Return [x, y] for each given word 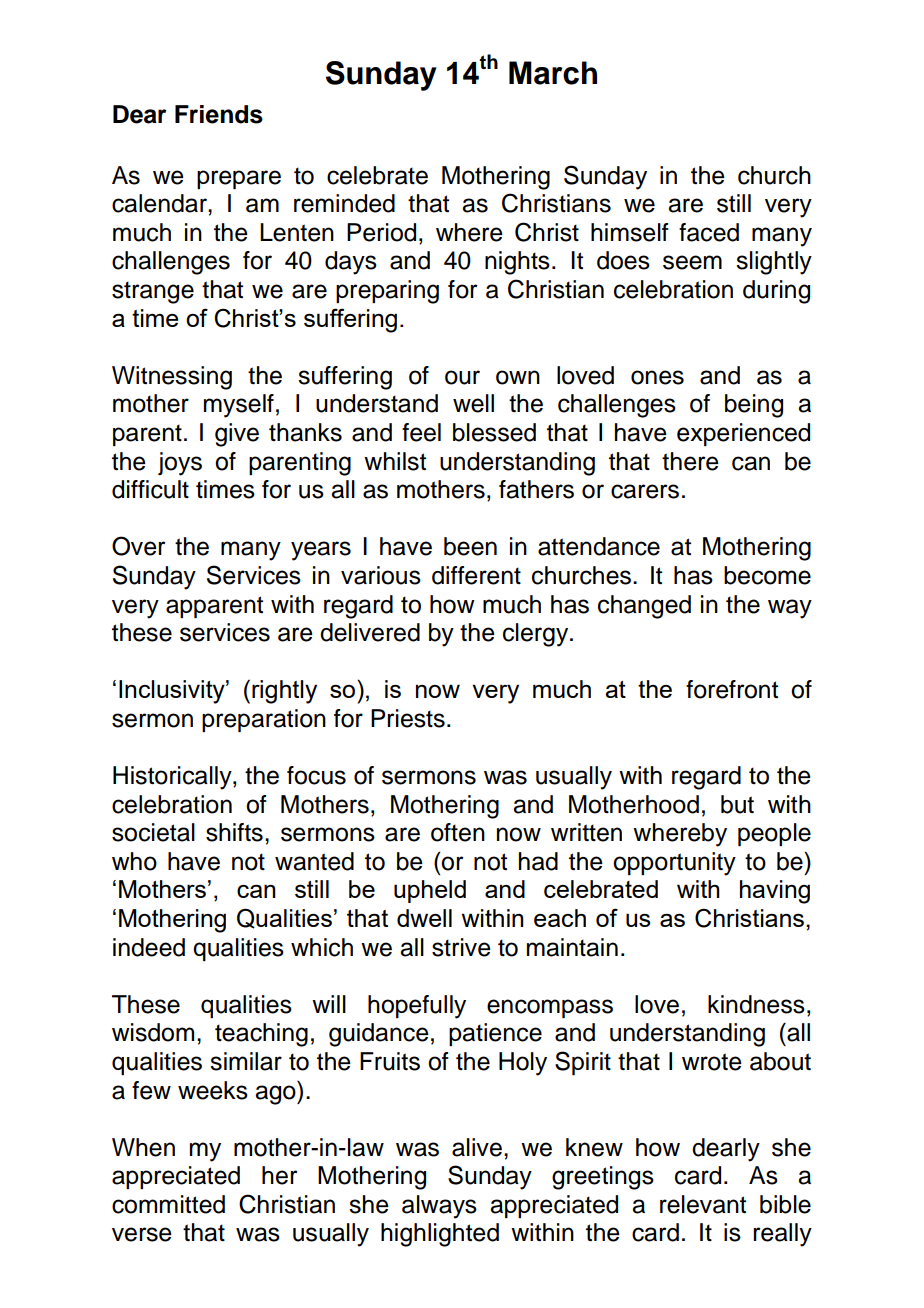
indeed [149, 947]
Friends [219, 114]
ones [657, 377]
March [553, 73]
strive [461, 947]
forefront [732, 689]
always [439, 1207]
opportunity [674, 864]
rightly [284, 692]
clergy [537, 635]
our [462, 377]
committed [168, 1204]
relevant [703, 1204]
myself [239, 406]
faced [709, 232]
